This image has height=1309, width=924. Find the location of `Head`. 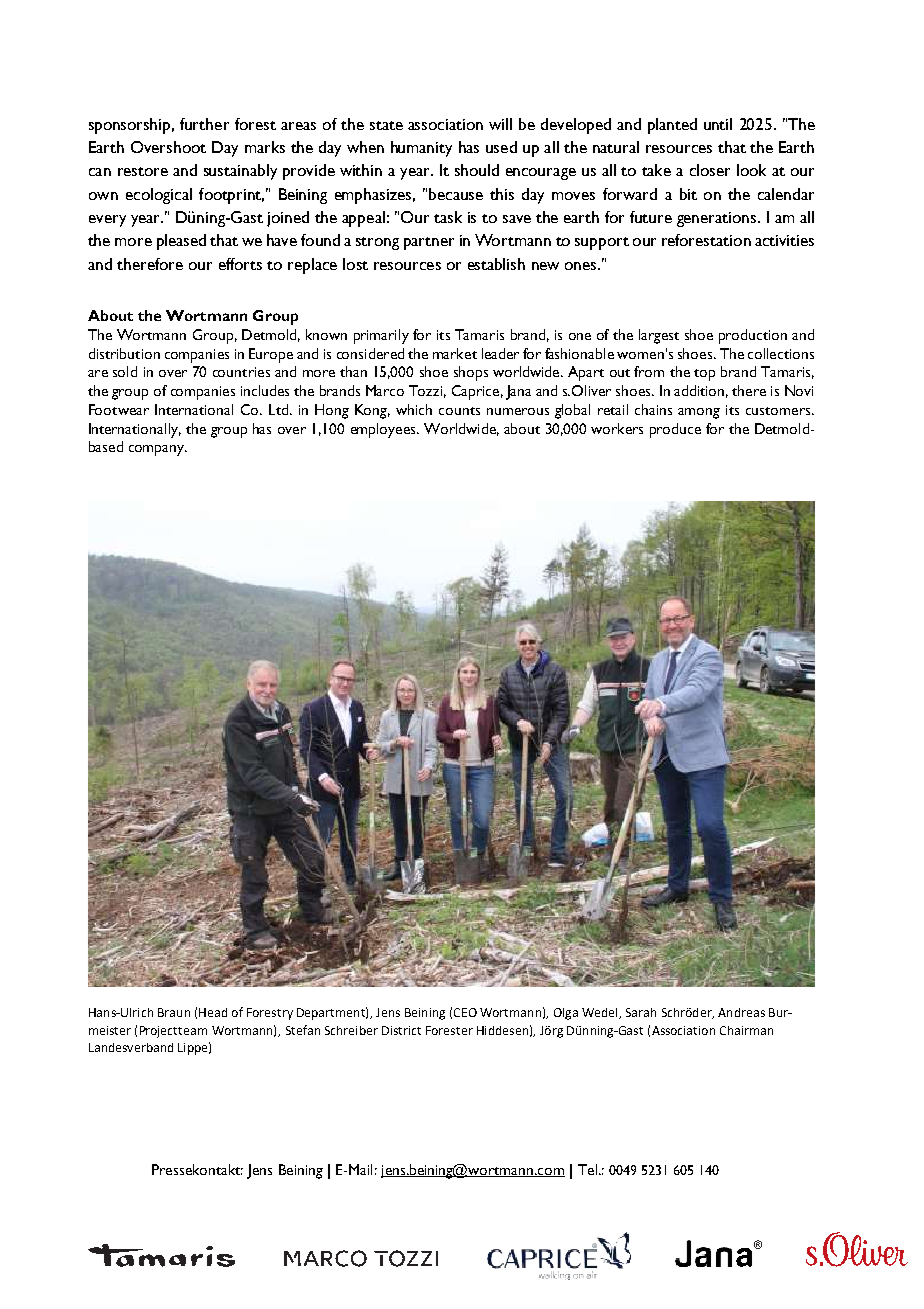

Head is located at coordinates (213, 1012).
